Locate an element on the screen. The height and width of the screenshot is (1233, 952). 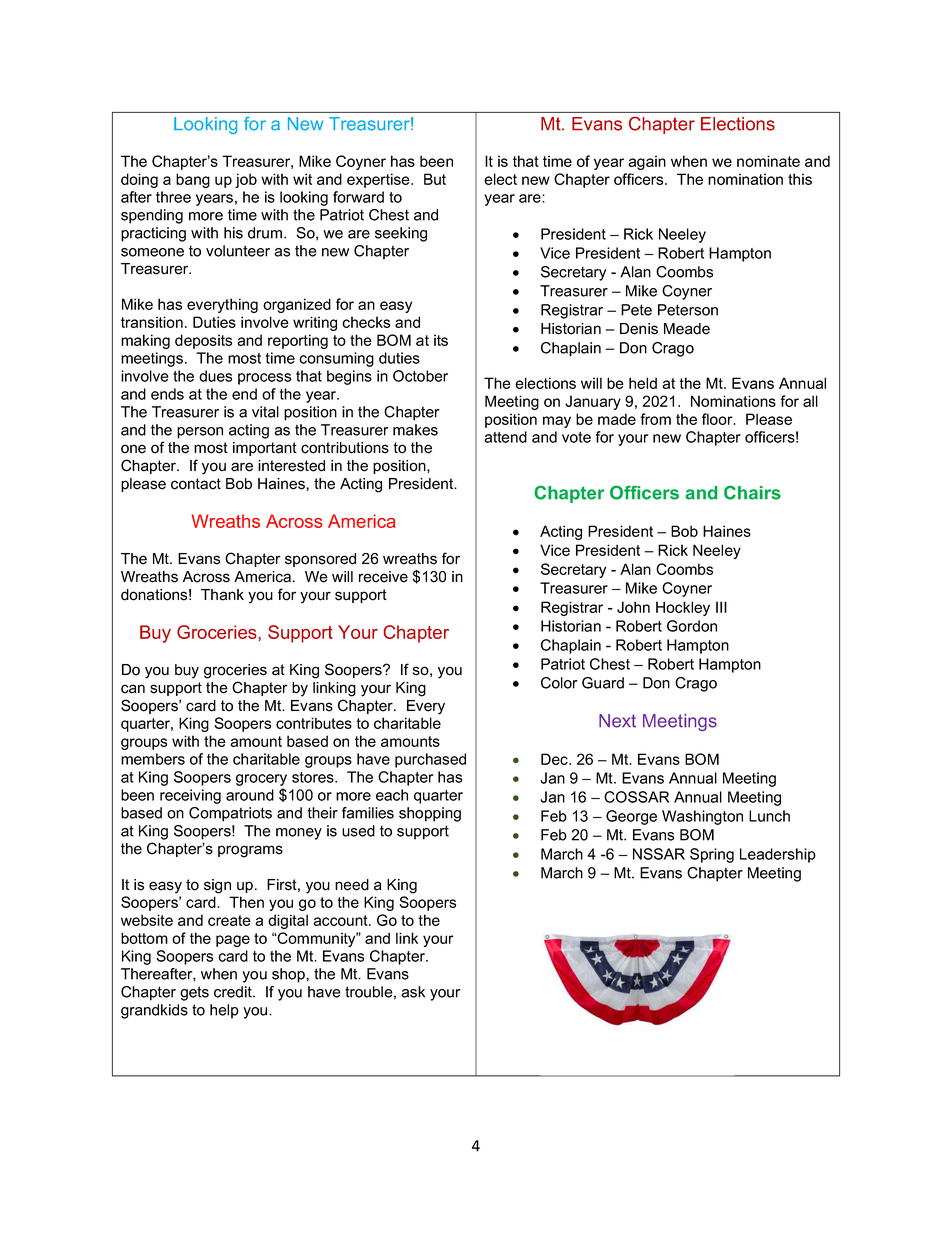
expertise is located at coordinates (379, 180).
